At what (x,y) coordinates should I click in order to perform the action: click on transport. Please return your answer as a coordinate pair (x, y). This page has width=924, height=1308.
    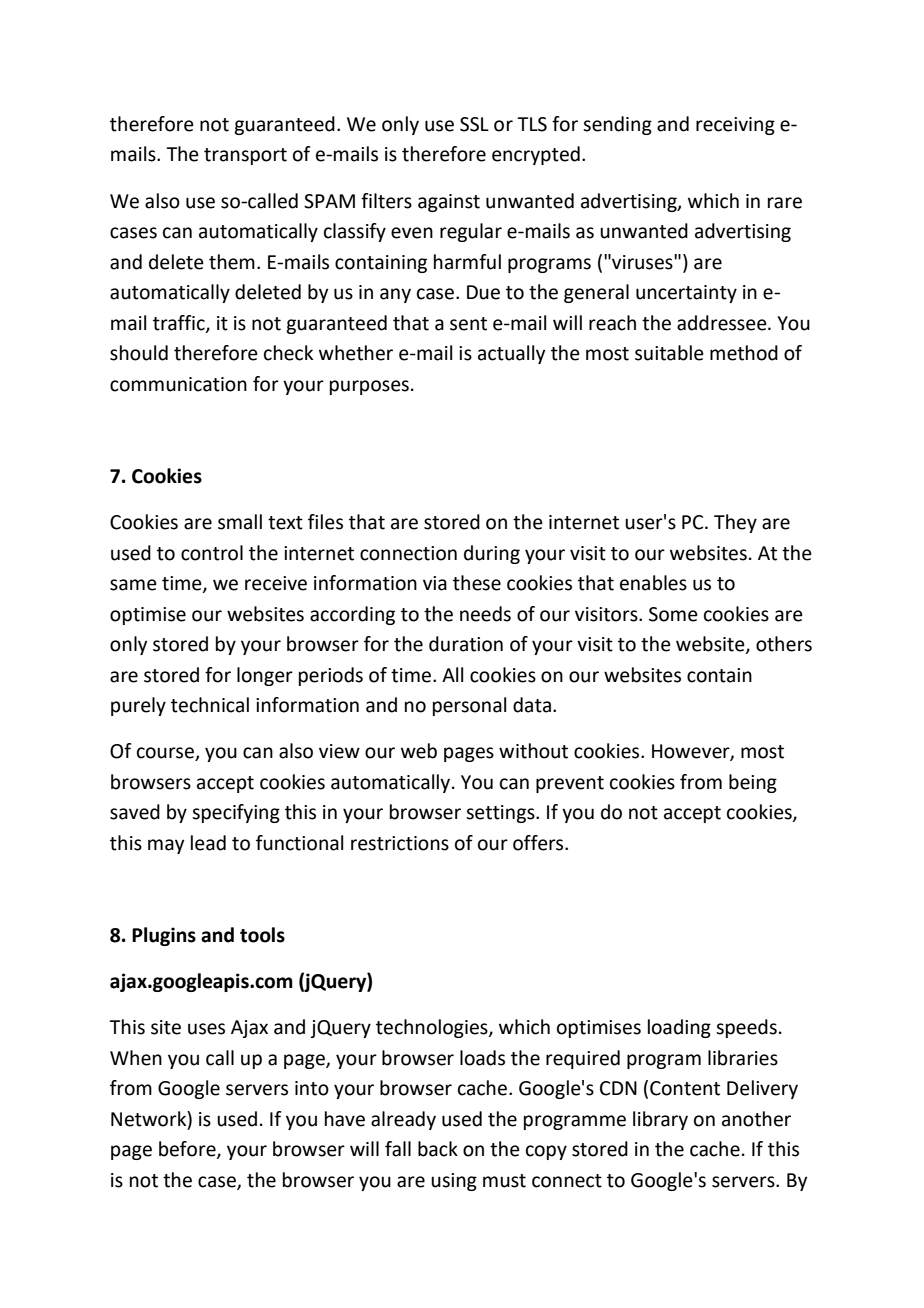
    Looking at the image, I should click on (245, 156).
